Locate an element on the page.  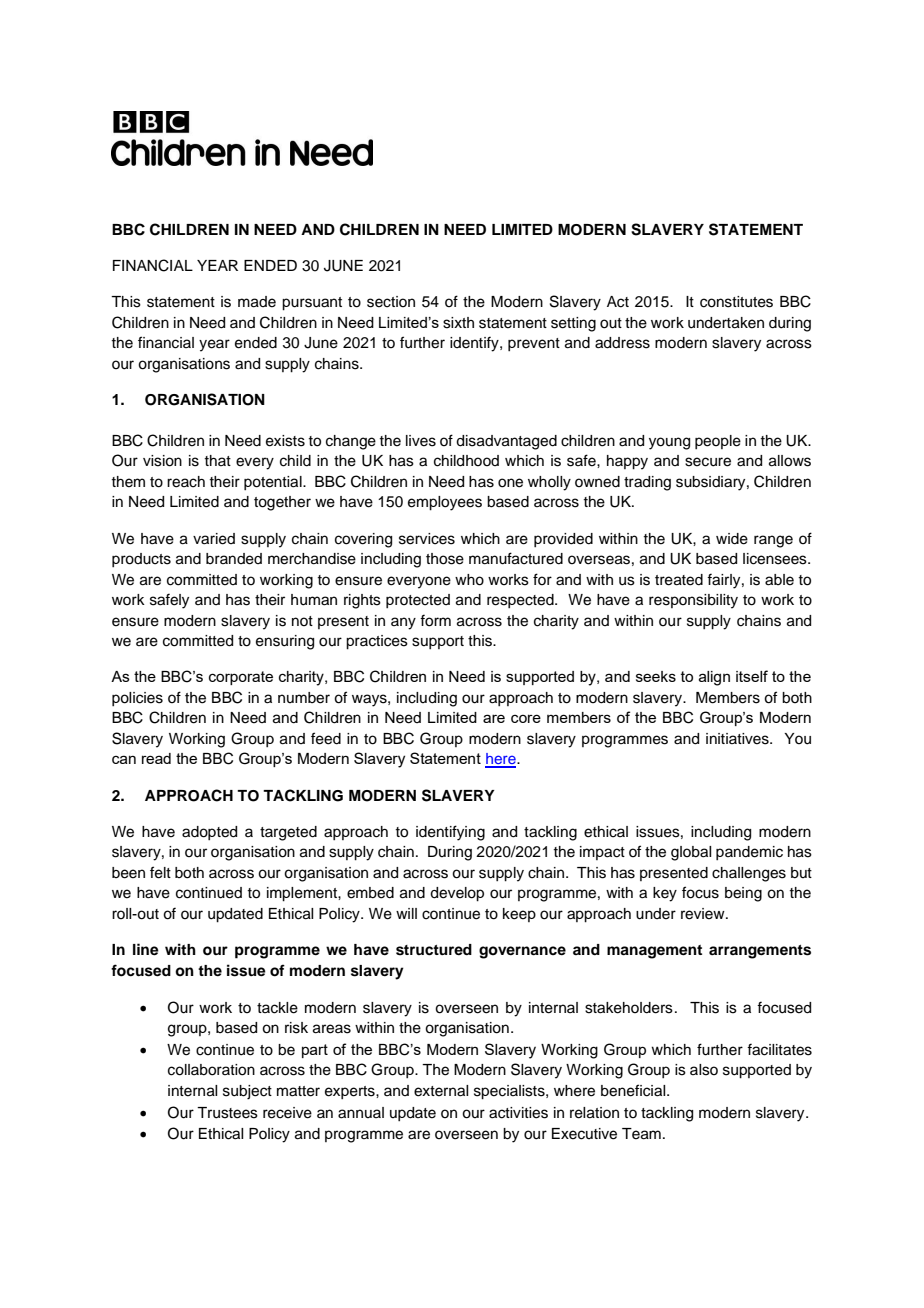
develop is located at coordinates (457, 894).
